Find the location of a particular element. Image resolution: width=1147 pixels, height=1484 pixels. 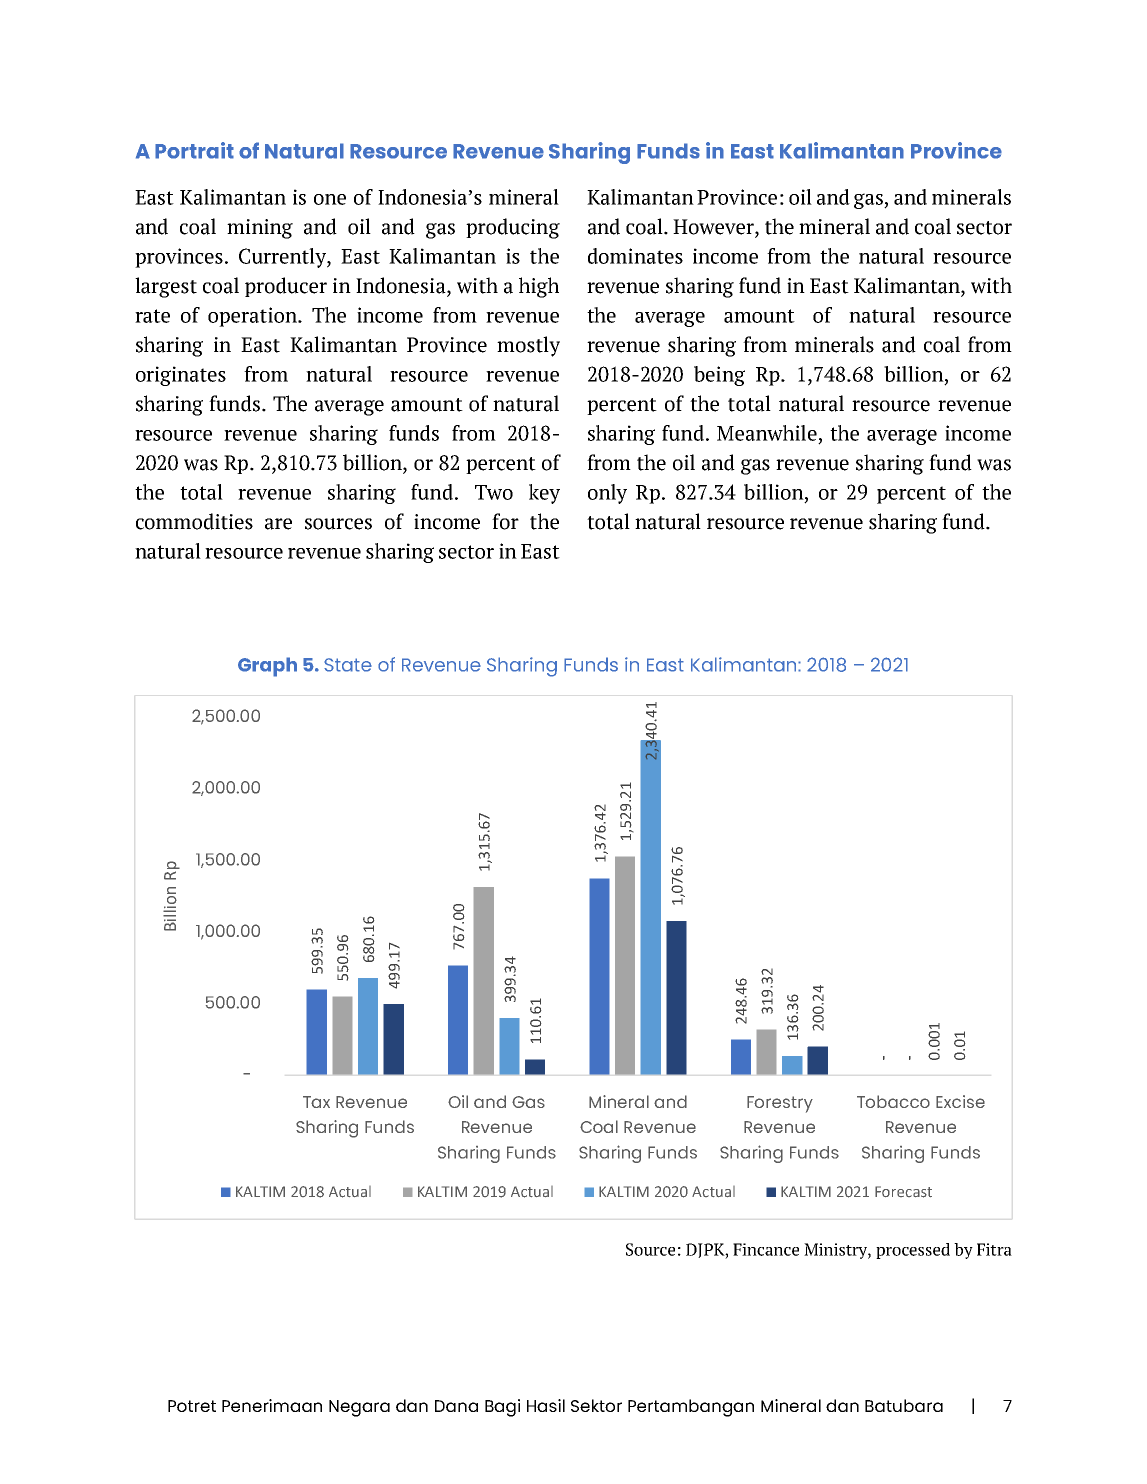

Excise is located at coordinates (960, 1101).
